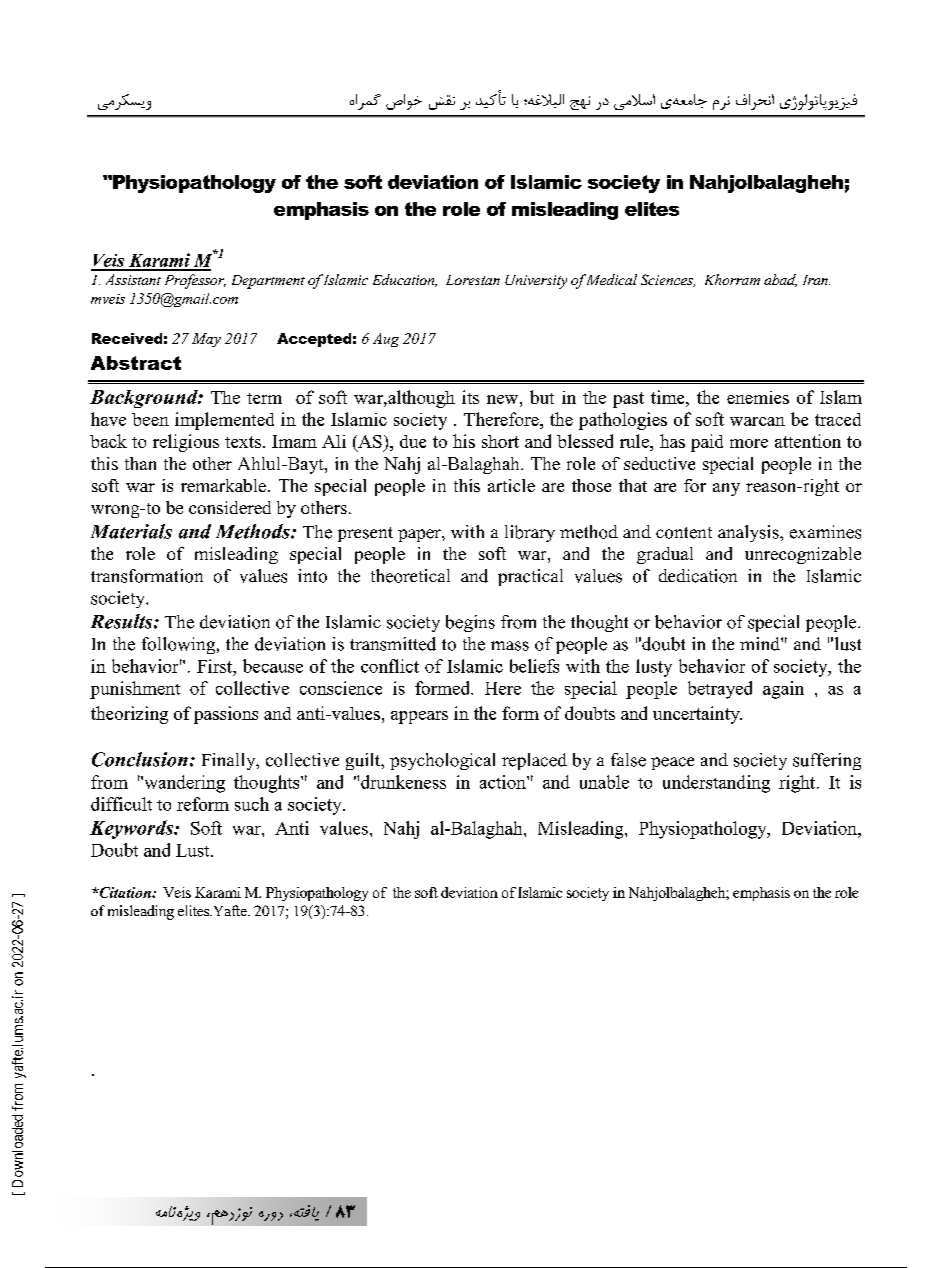  What do you see at coordinates (195, 281) in the screenshot?
I see `Professor` at bounding box center [195, 281].
